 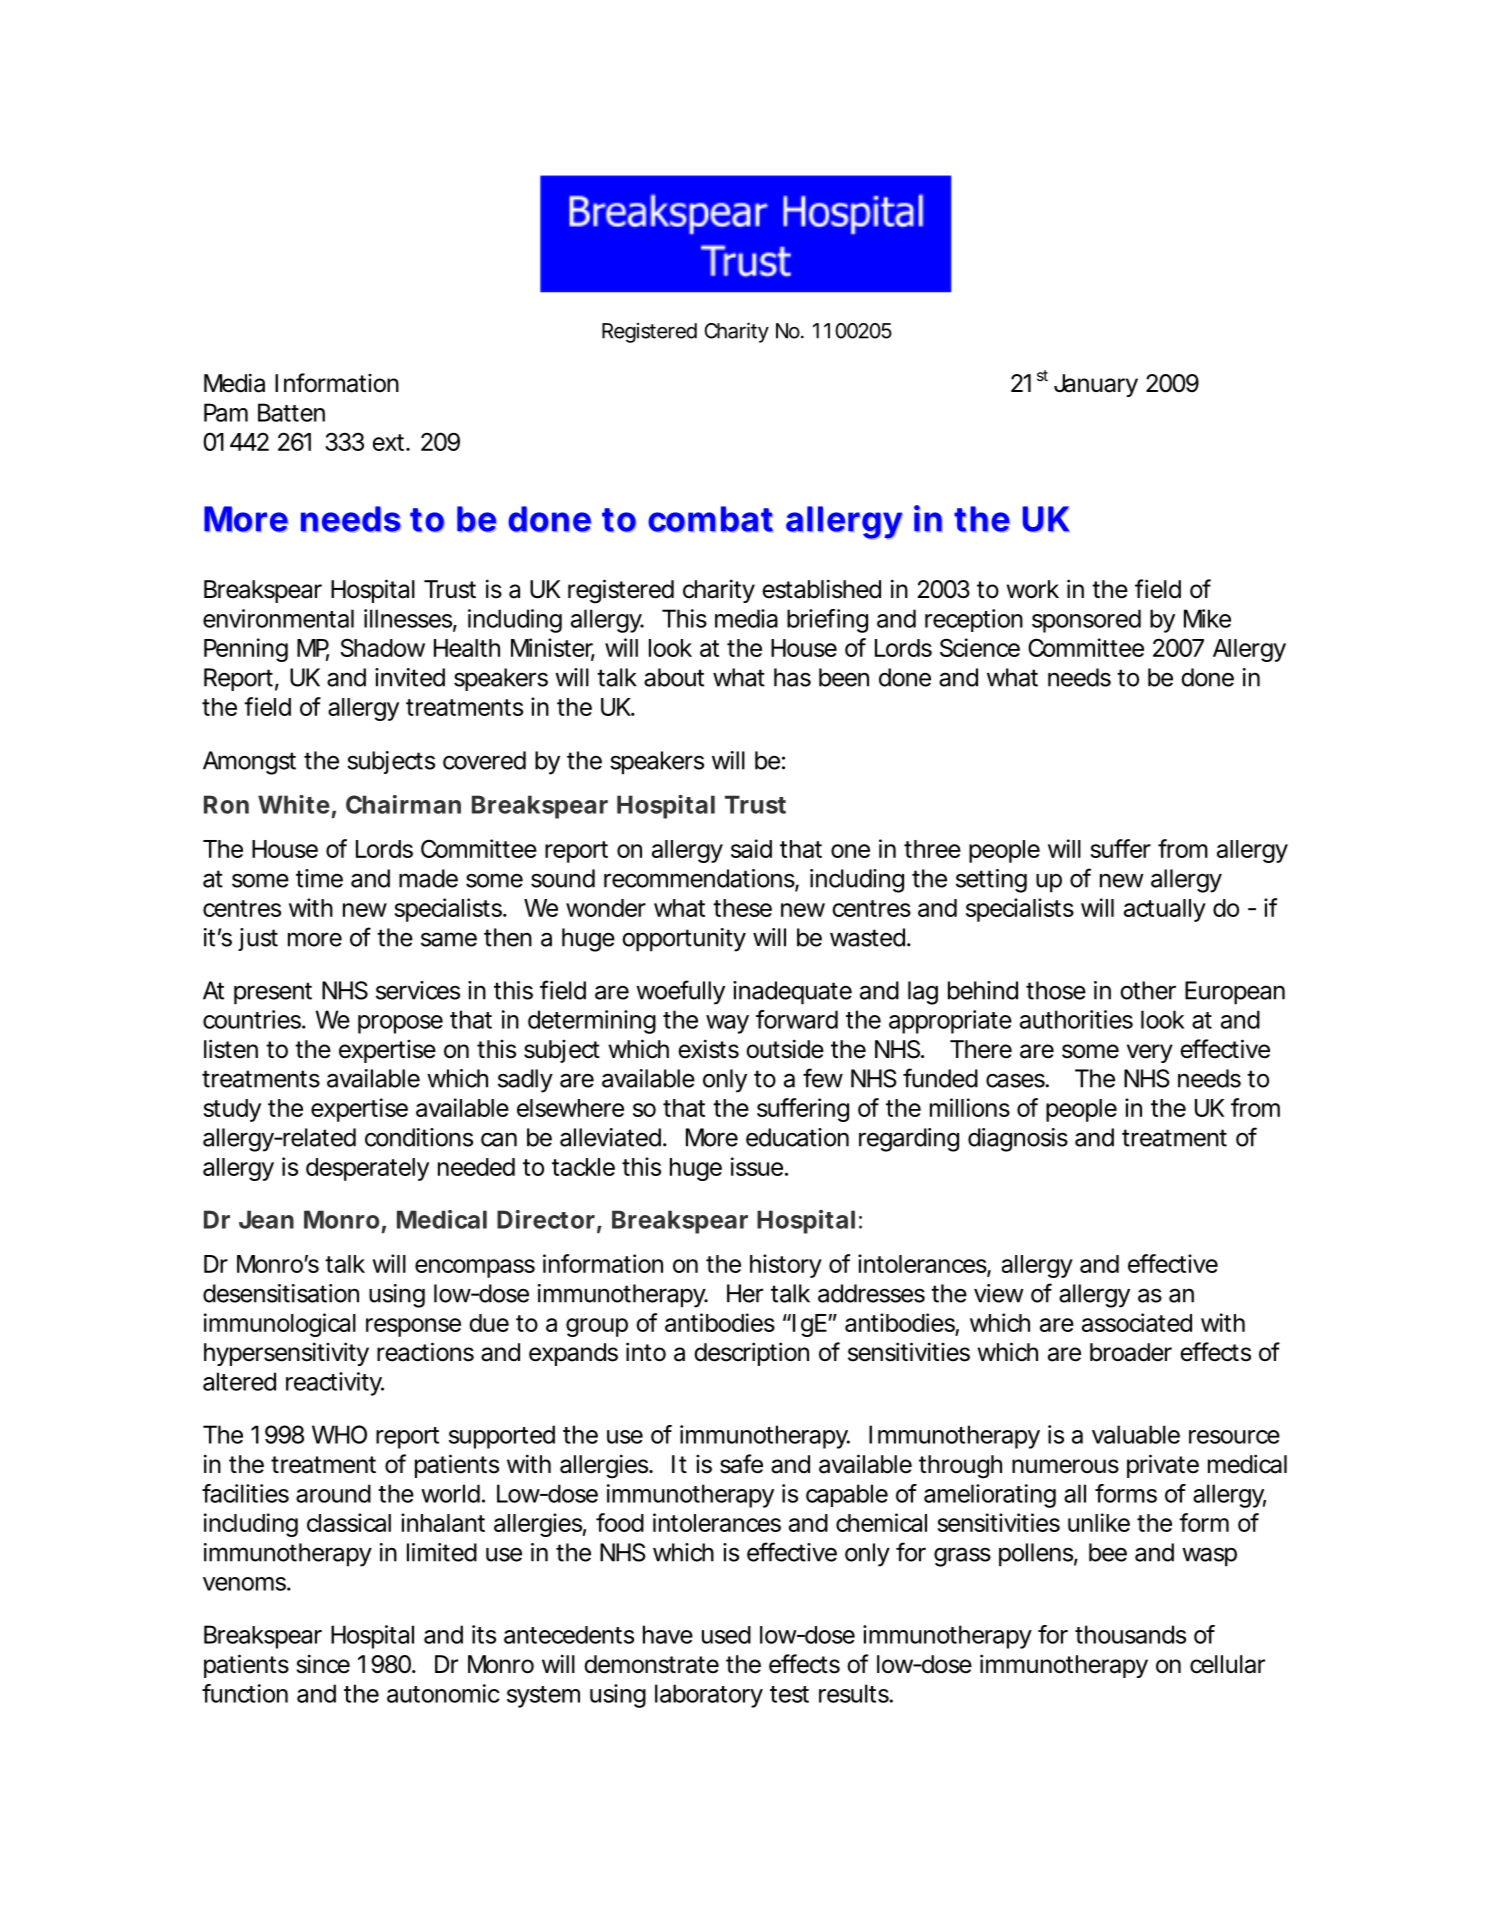 I want to click on system, so click(x=542, y=1697).
